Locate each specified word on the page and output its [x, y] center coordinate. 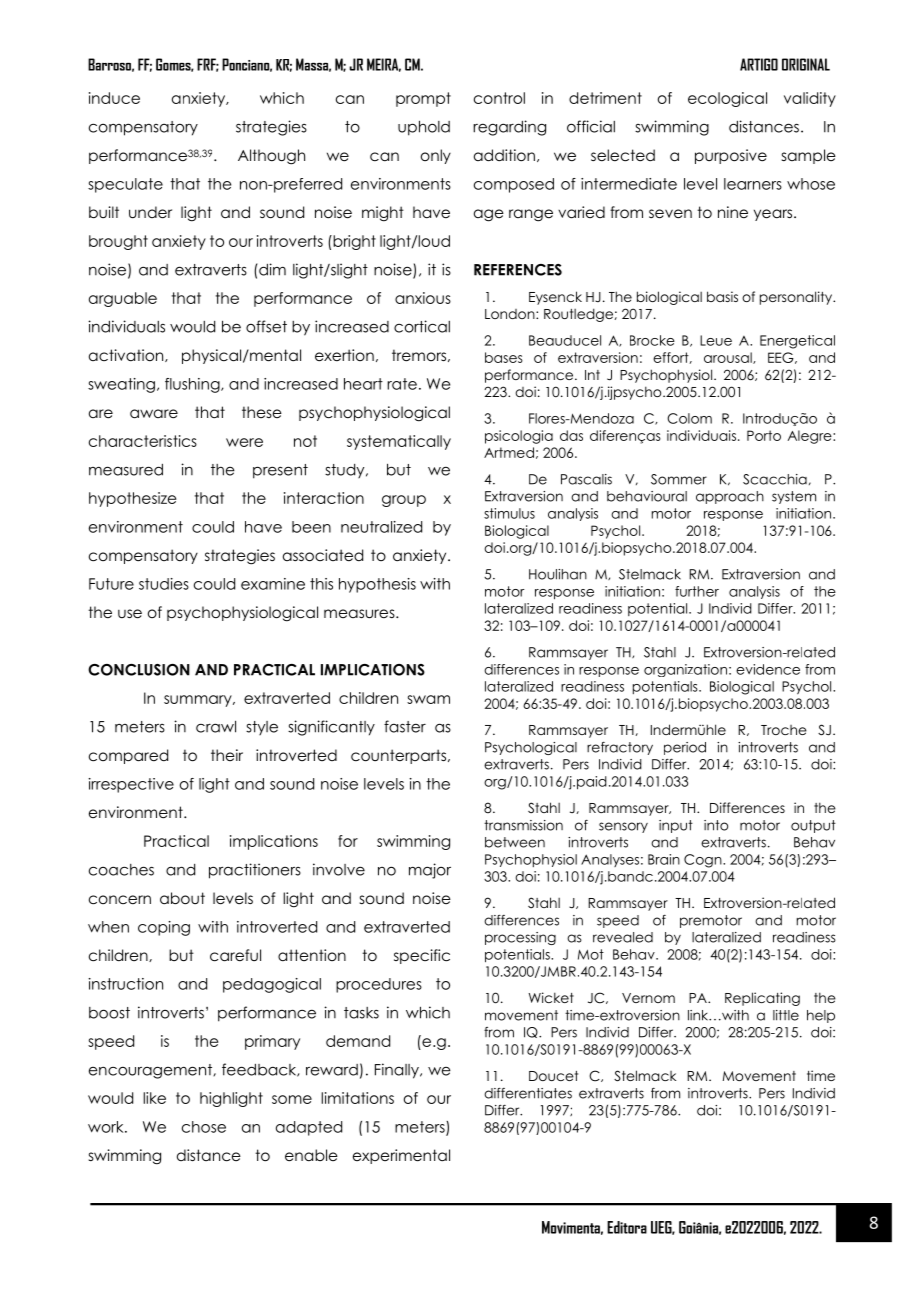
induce [114, 98]
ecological [727, 99]
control [499, 98]
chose [204, 1127]
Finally [398, 1071]
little [786, 1015]
